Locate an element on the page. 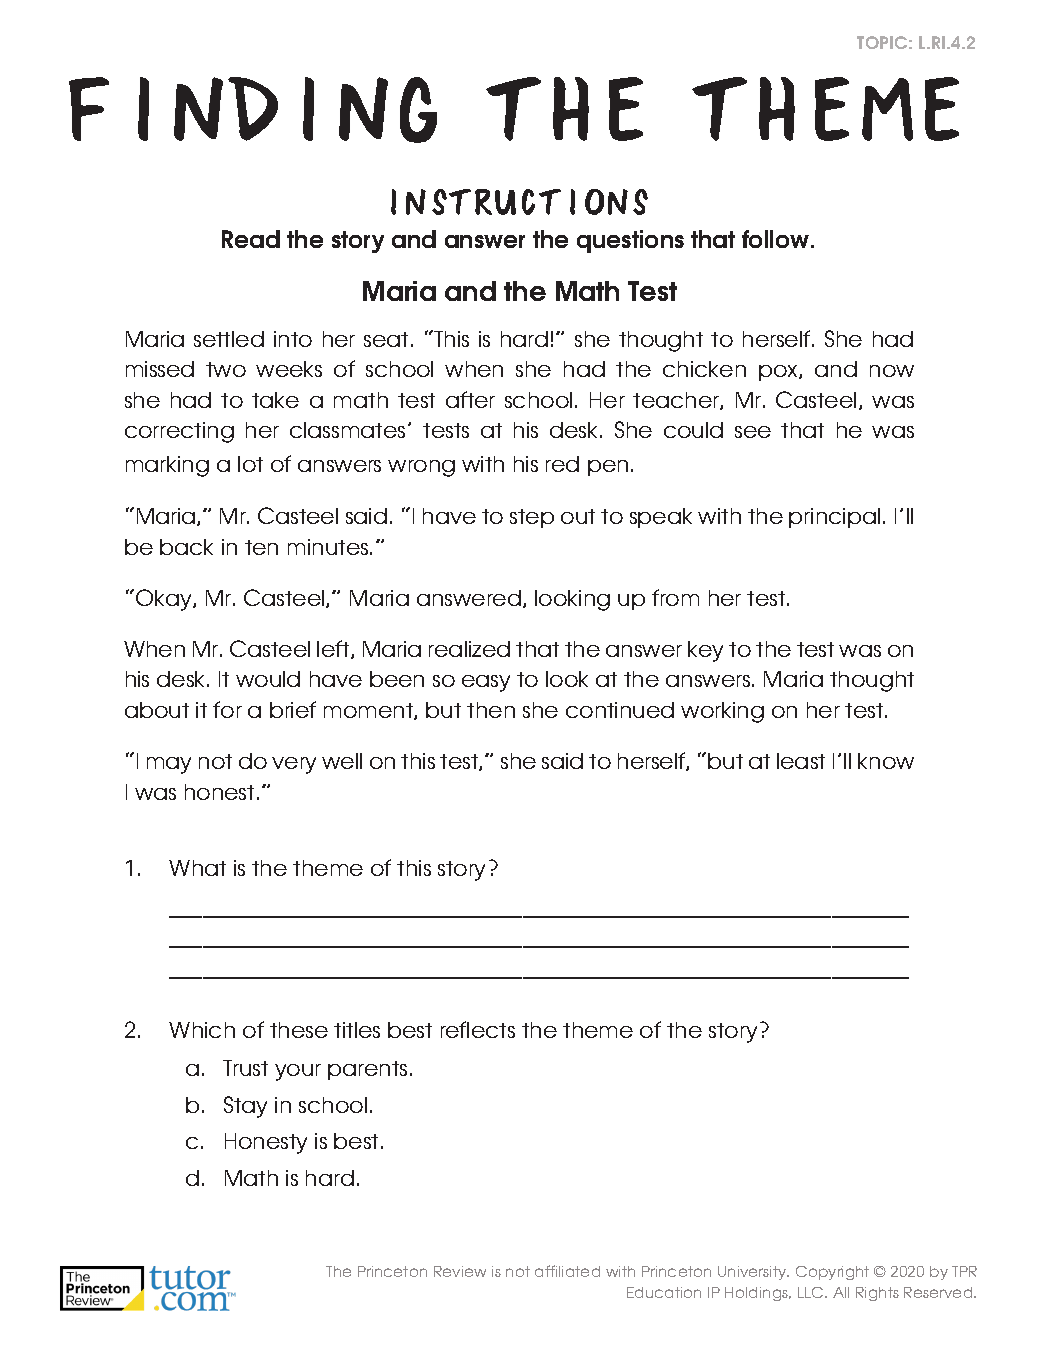 This image has height=1345, width=1039. follow is located at coordinates (777, 239).
